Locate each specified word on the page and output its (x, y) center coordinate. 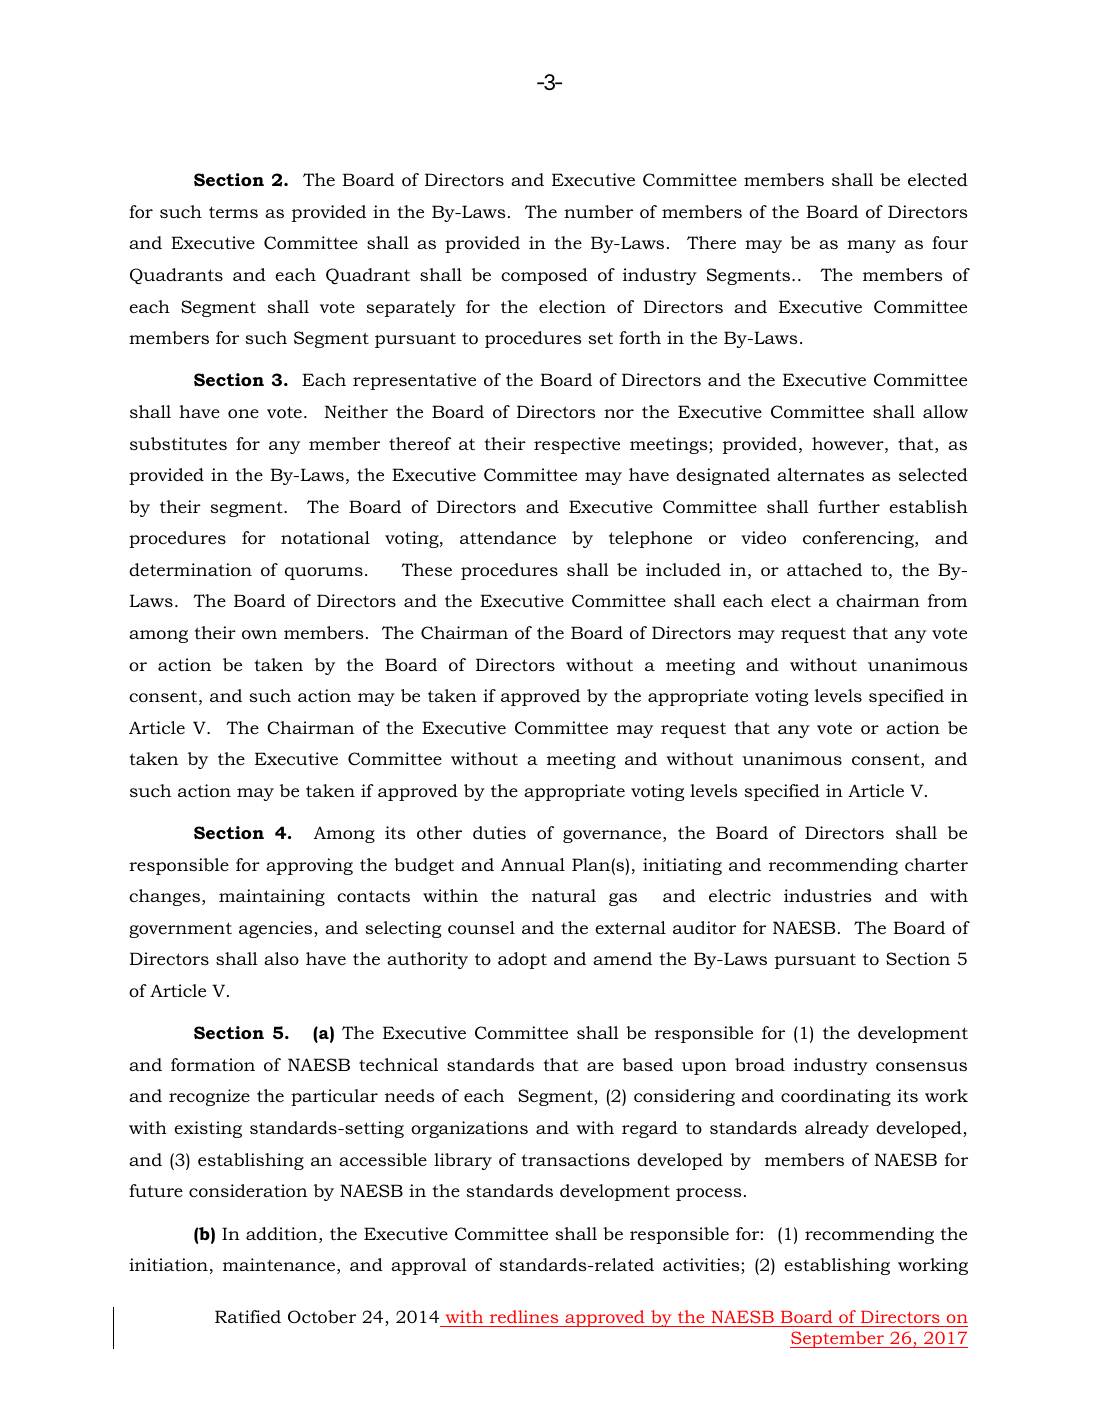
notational (325, 538)
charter (936, 865)
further (849, 506)
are (600, 1066)
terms (233, 212)
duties (499, 832)
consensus (921, 1067)
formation (213, 1065)
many (871, 246)
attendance (508, 537)
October (322, 1317)
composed (544, 276)
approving (309, 866)
